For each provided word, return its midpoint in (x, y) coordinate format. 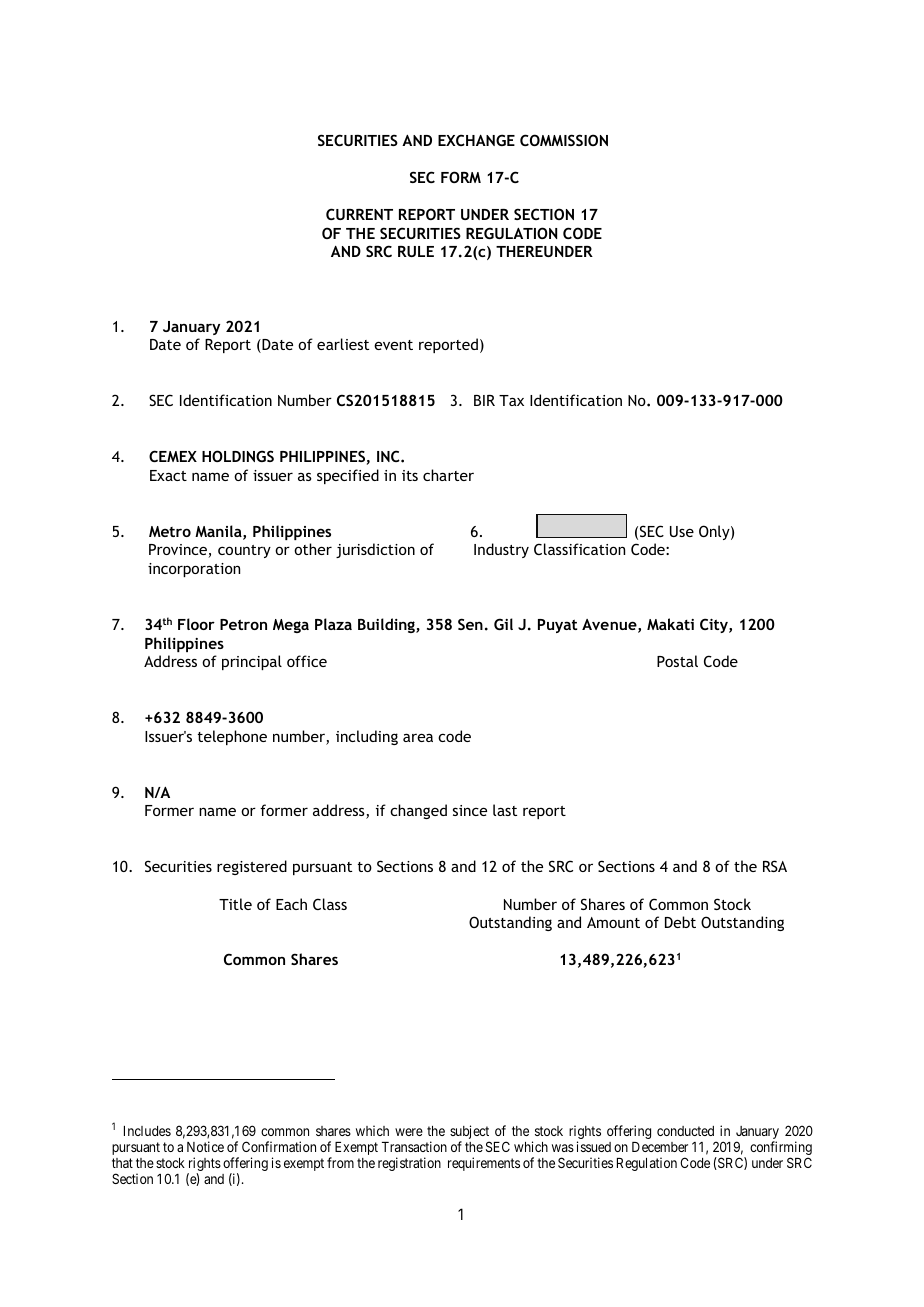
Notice (205, 1146)
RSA (775, 866)
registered (252, 867)
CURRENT (359, 214)
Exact (168, 475)
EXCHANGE (476, 140)
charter (448, 475)
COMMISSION (564, 140)
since (470, 810)
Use (682, 531)
